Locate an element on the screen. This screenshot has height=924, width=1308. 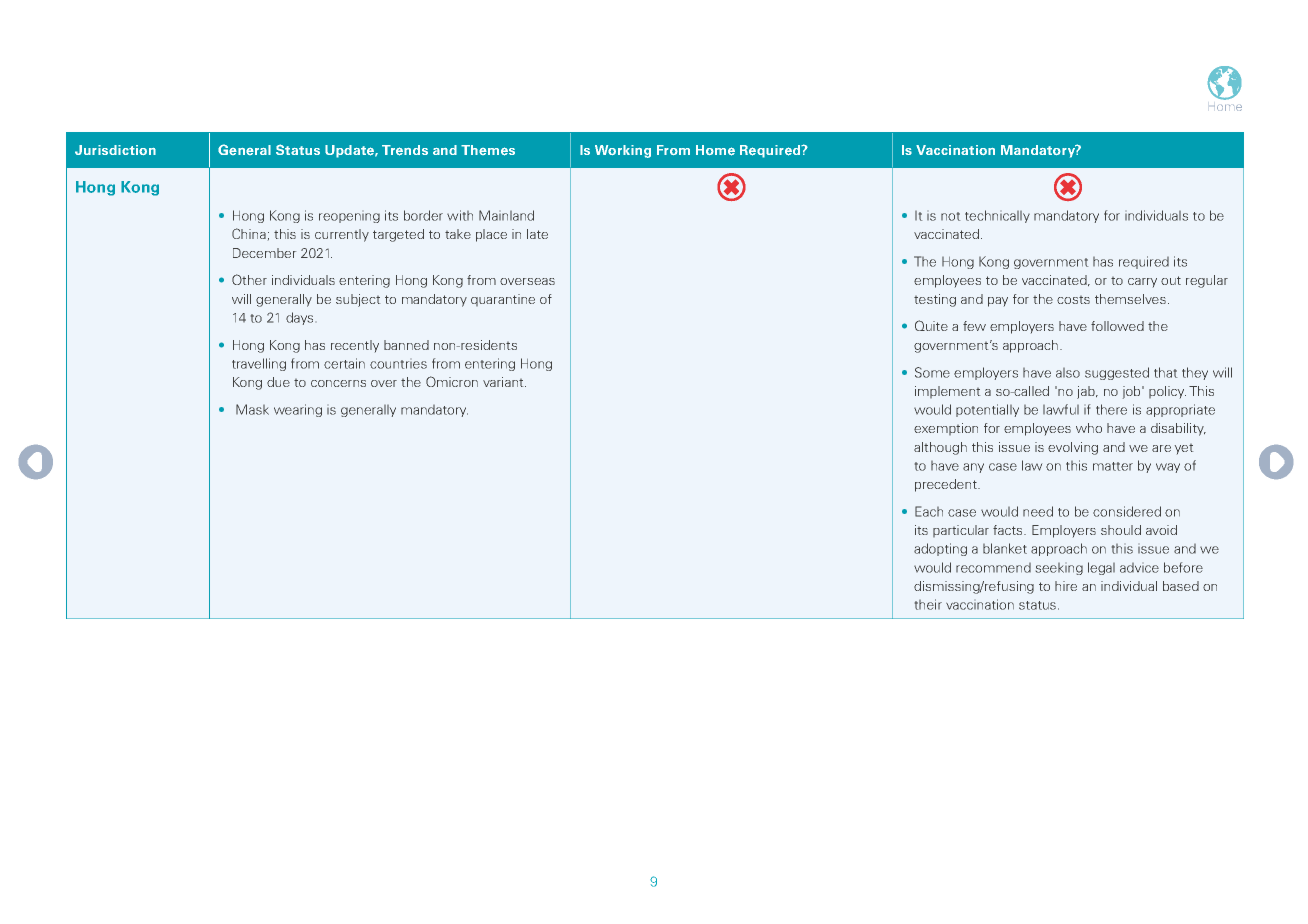
although is located at coordinates (940, 448).
